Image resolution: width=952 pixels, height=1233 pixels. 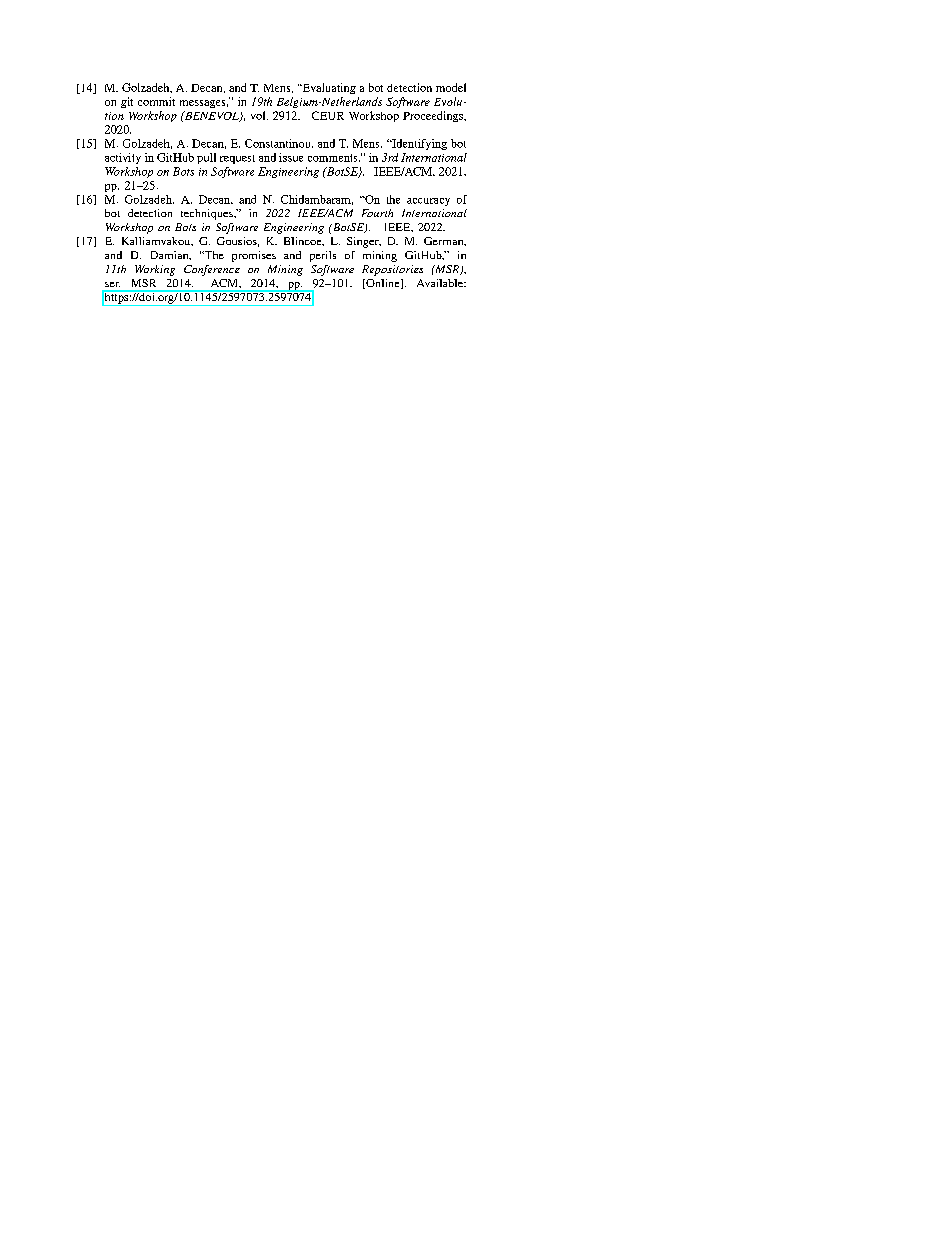 What do you see at coordinates (155, 270) in the document?
I see `Working` at bounding box center [155, 270].
